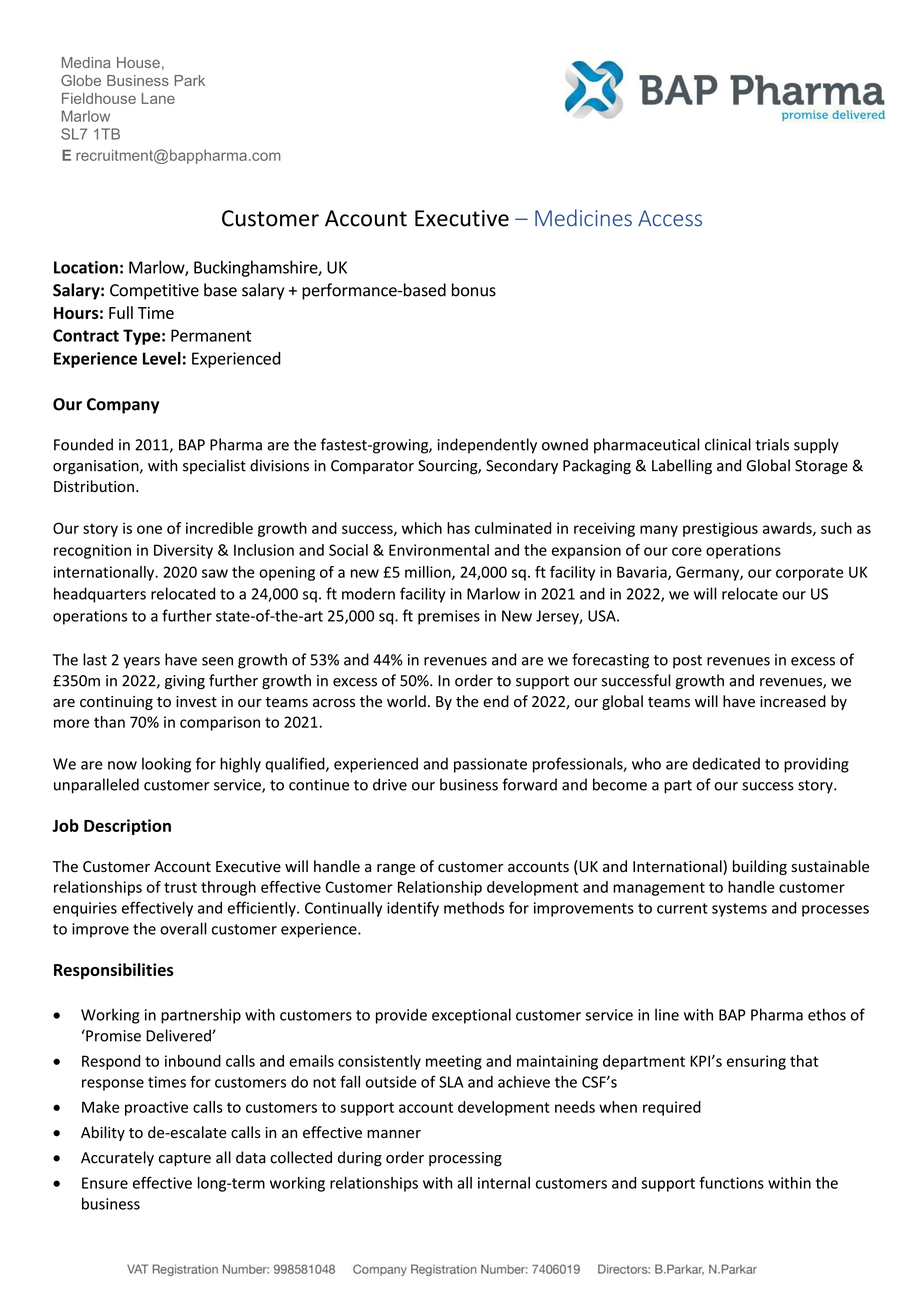 This screenshot has height=1309, width=924. What do you see at coordinates (670, 218) in the screenshot?
I see `Access` at bounding box center [670, 218].
